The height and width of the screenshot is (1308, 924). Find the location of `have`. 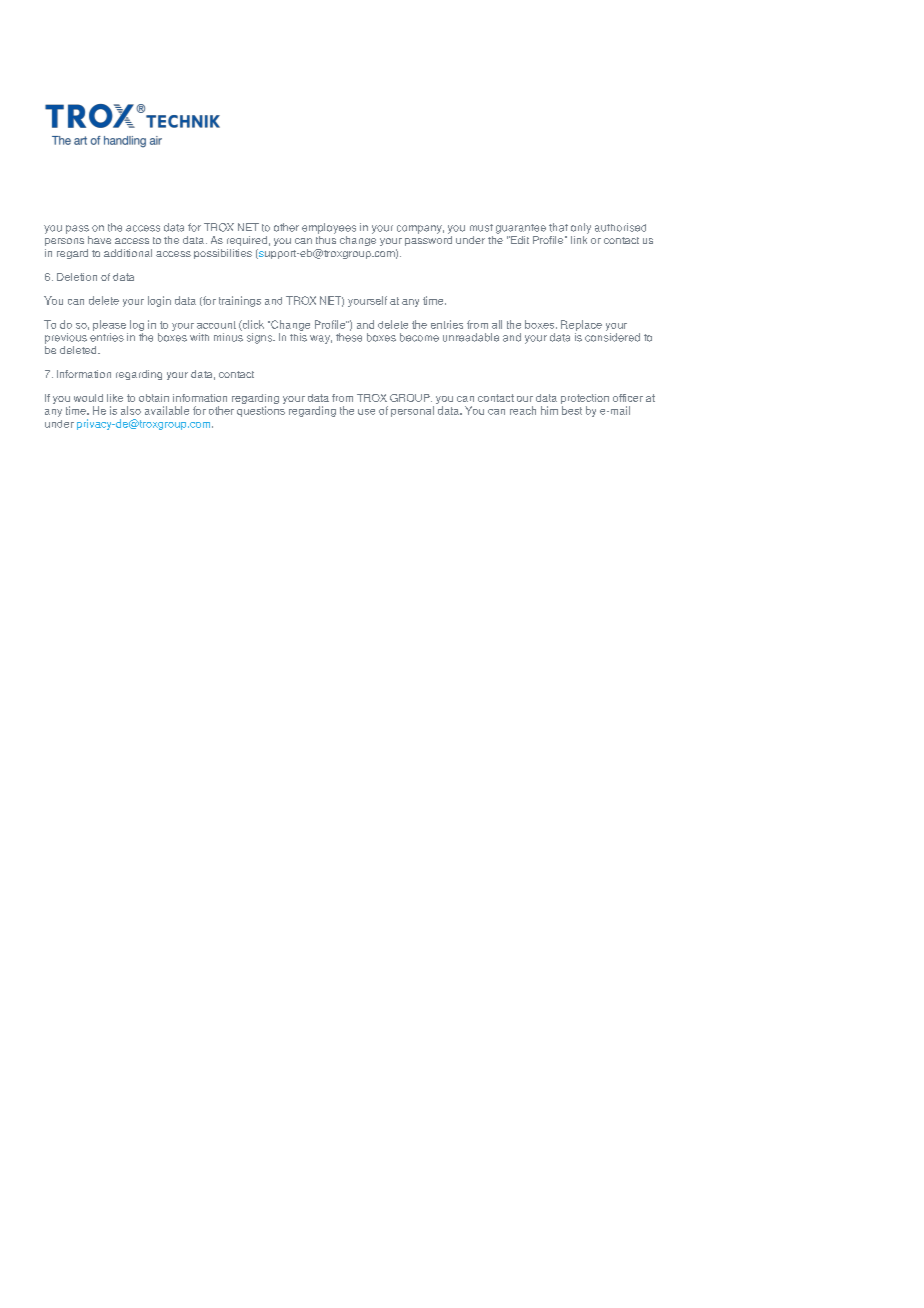

have is located at coordinates (99, 240).
